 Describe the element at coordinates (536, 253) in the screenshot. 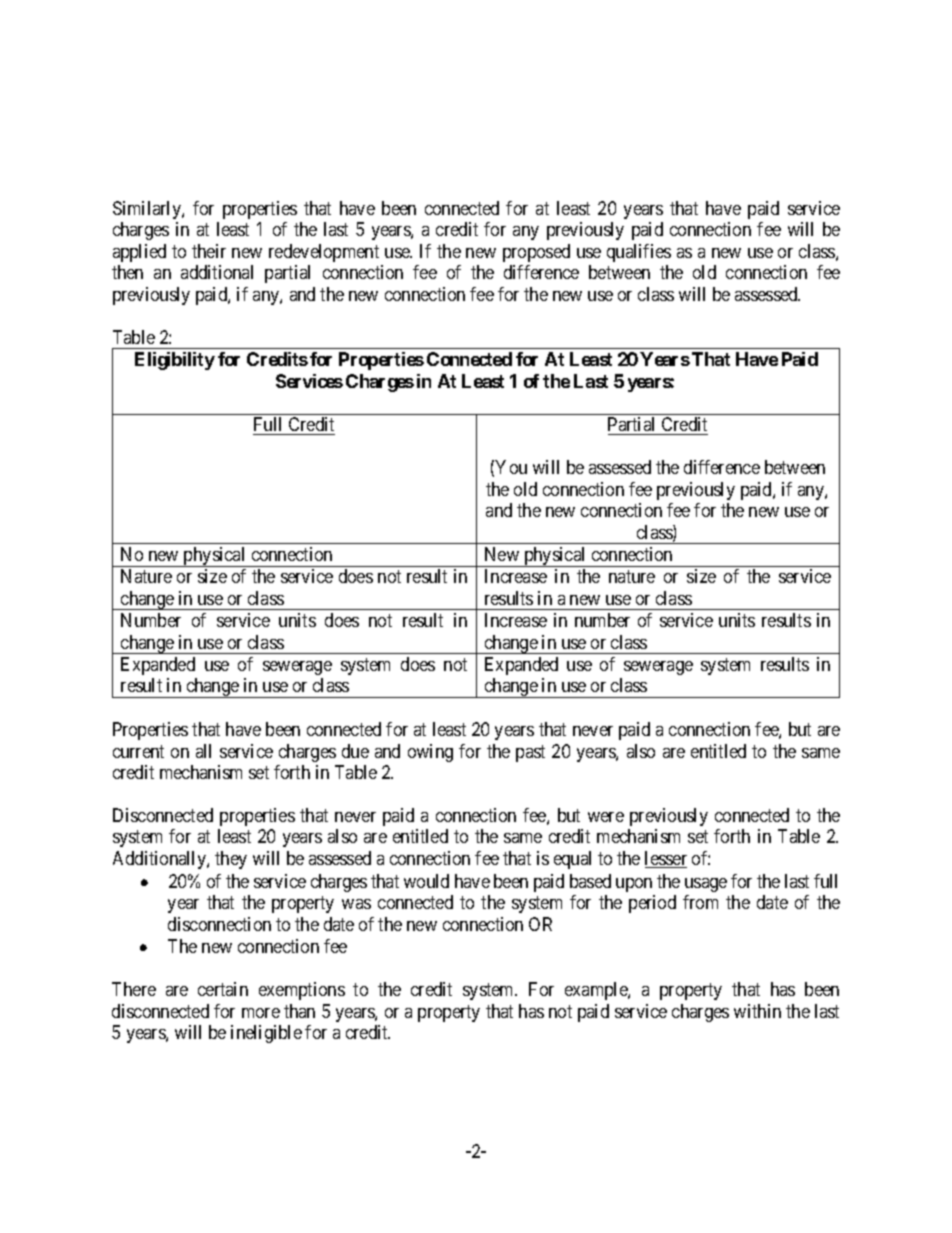

I see `proposed` at that location.
